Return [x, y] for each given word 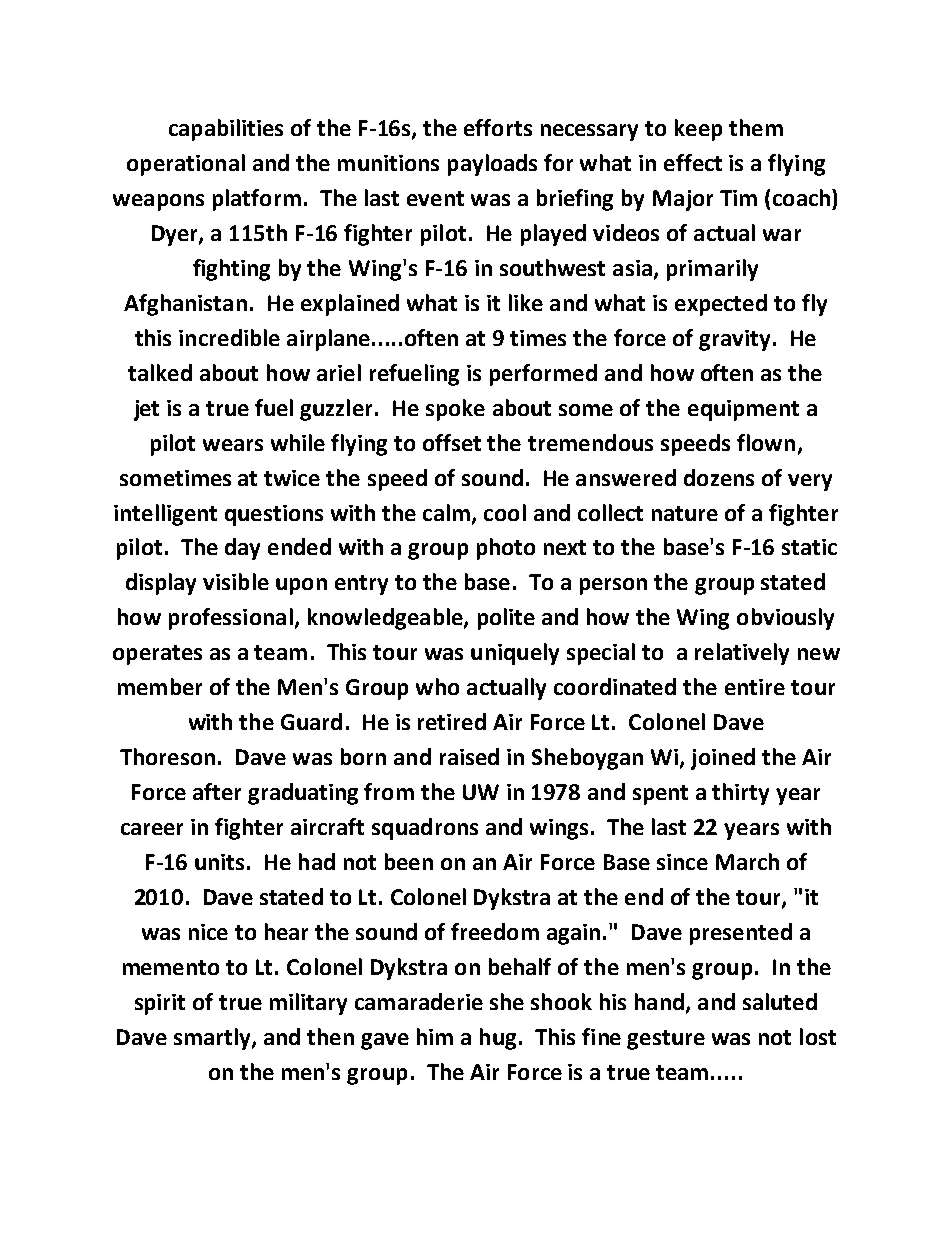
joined [723, 759]
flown [766, 442]
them [756, 127]
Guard [311, 721]
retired [452, 721]
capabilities [226, 130]
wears [233, 445]
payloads [492, 165]
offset [452, 442]
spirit [160, 1004]
